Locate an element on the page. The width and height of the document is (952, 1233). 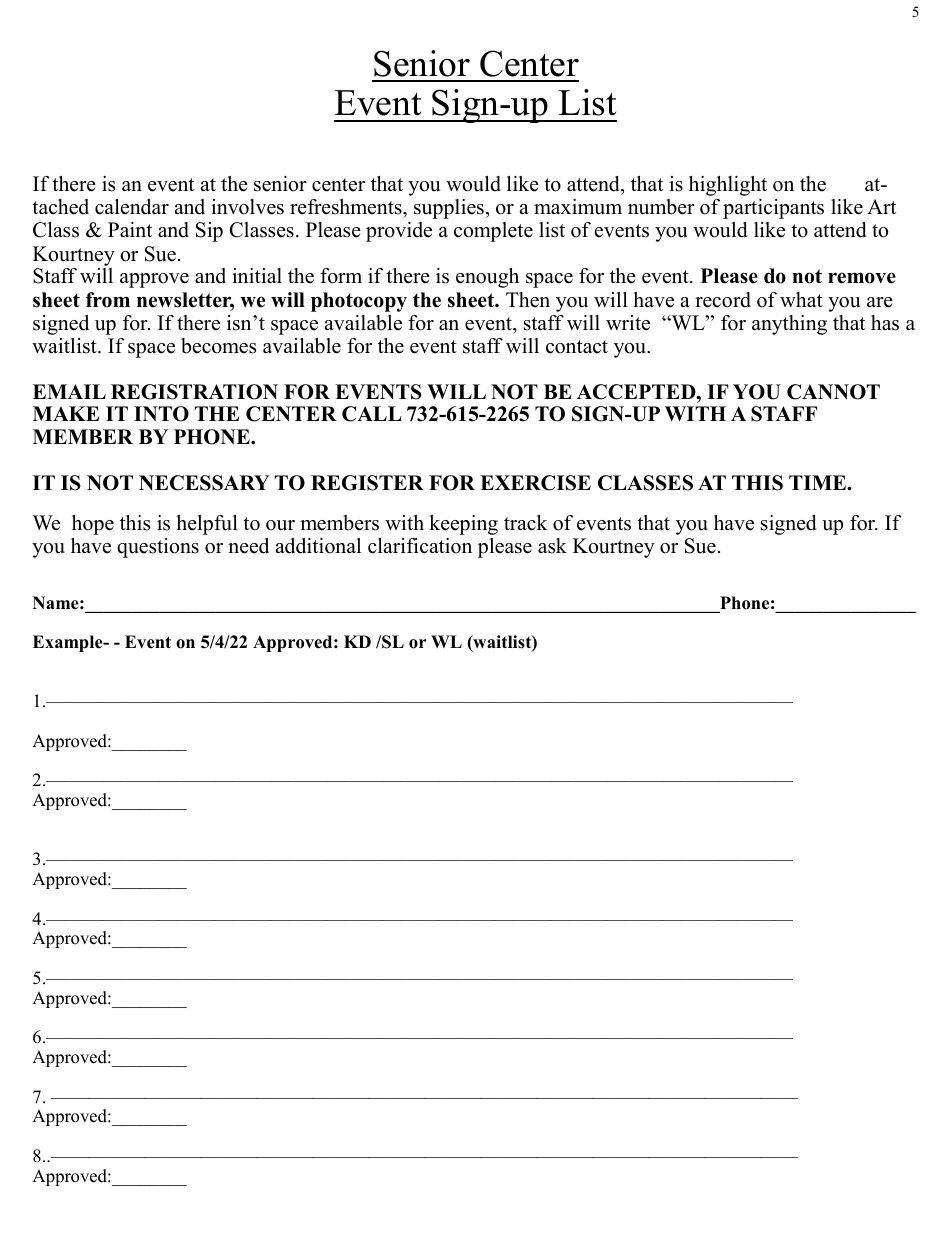
supplies is located at coordinates (449, 209).
